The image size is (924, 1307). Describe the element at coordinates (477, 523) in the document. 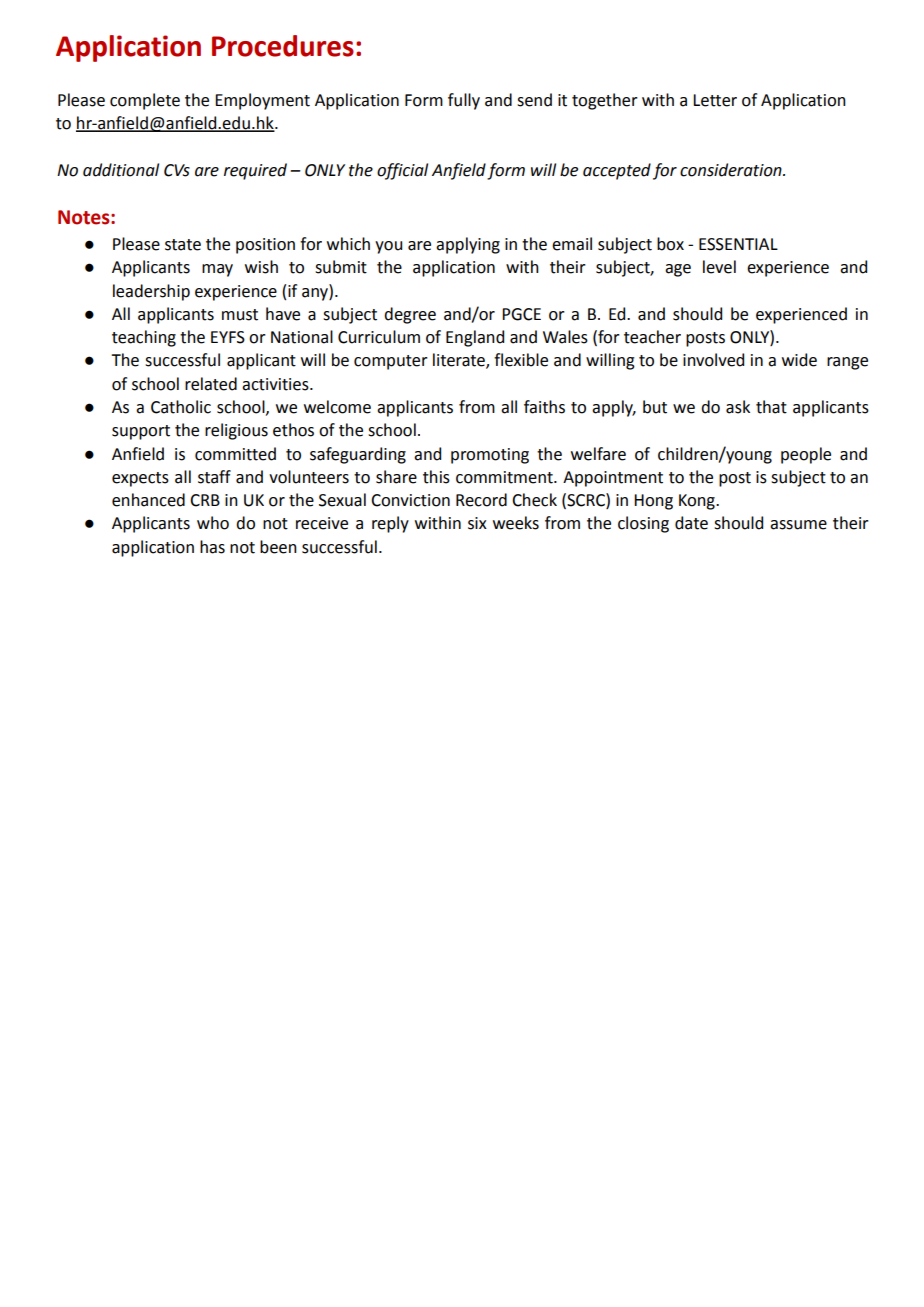

I see `six` at that location.
